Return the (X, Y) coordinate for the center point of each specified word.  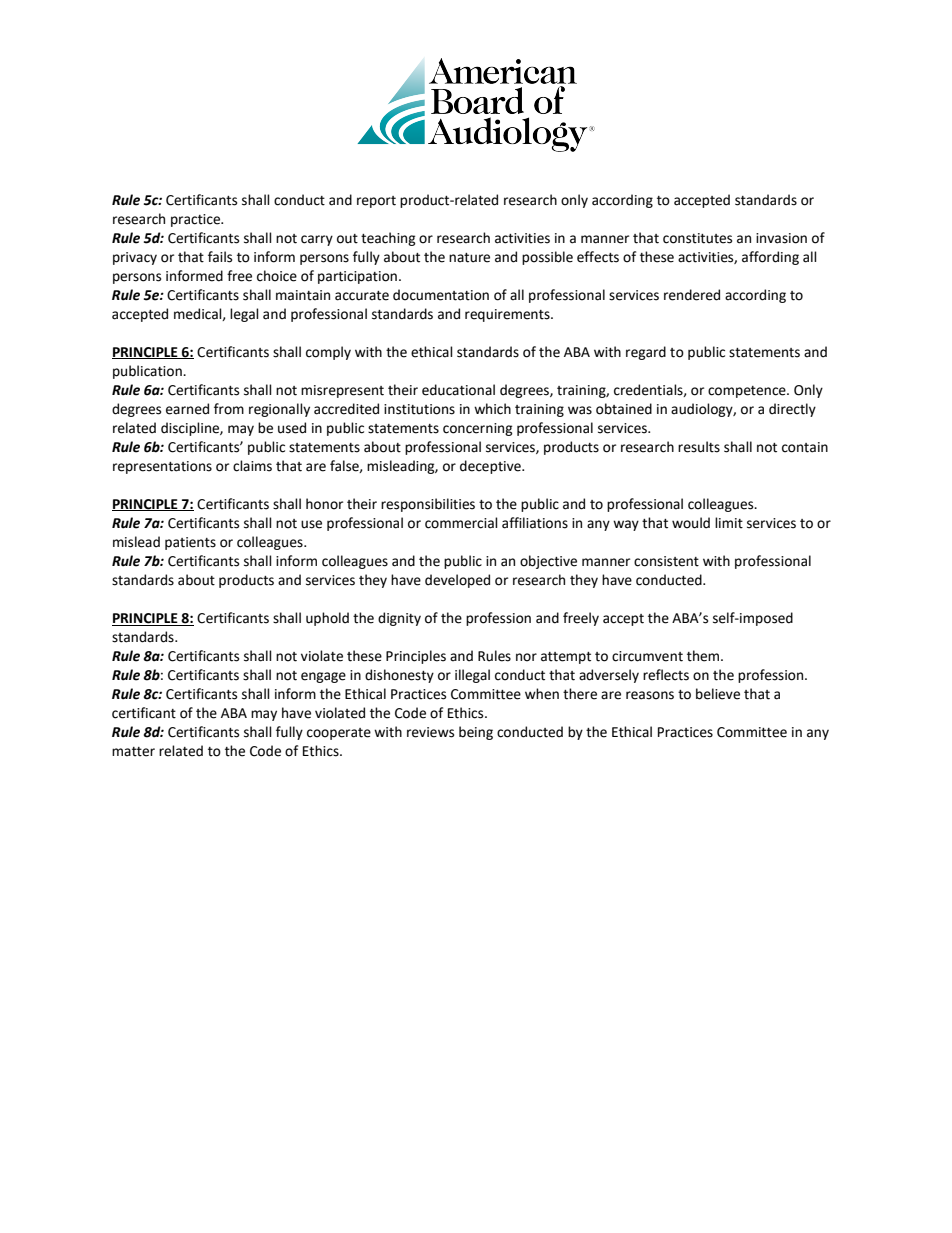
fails (220, 257)
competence (748, 392)
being (476, 733)
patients (190, 543)
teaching (388, 239)
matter (133, 752)
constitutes (697, 238)
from (229, 409)
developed (457, 581)
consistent (666, 561)
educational (458, 390)
